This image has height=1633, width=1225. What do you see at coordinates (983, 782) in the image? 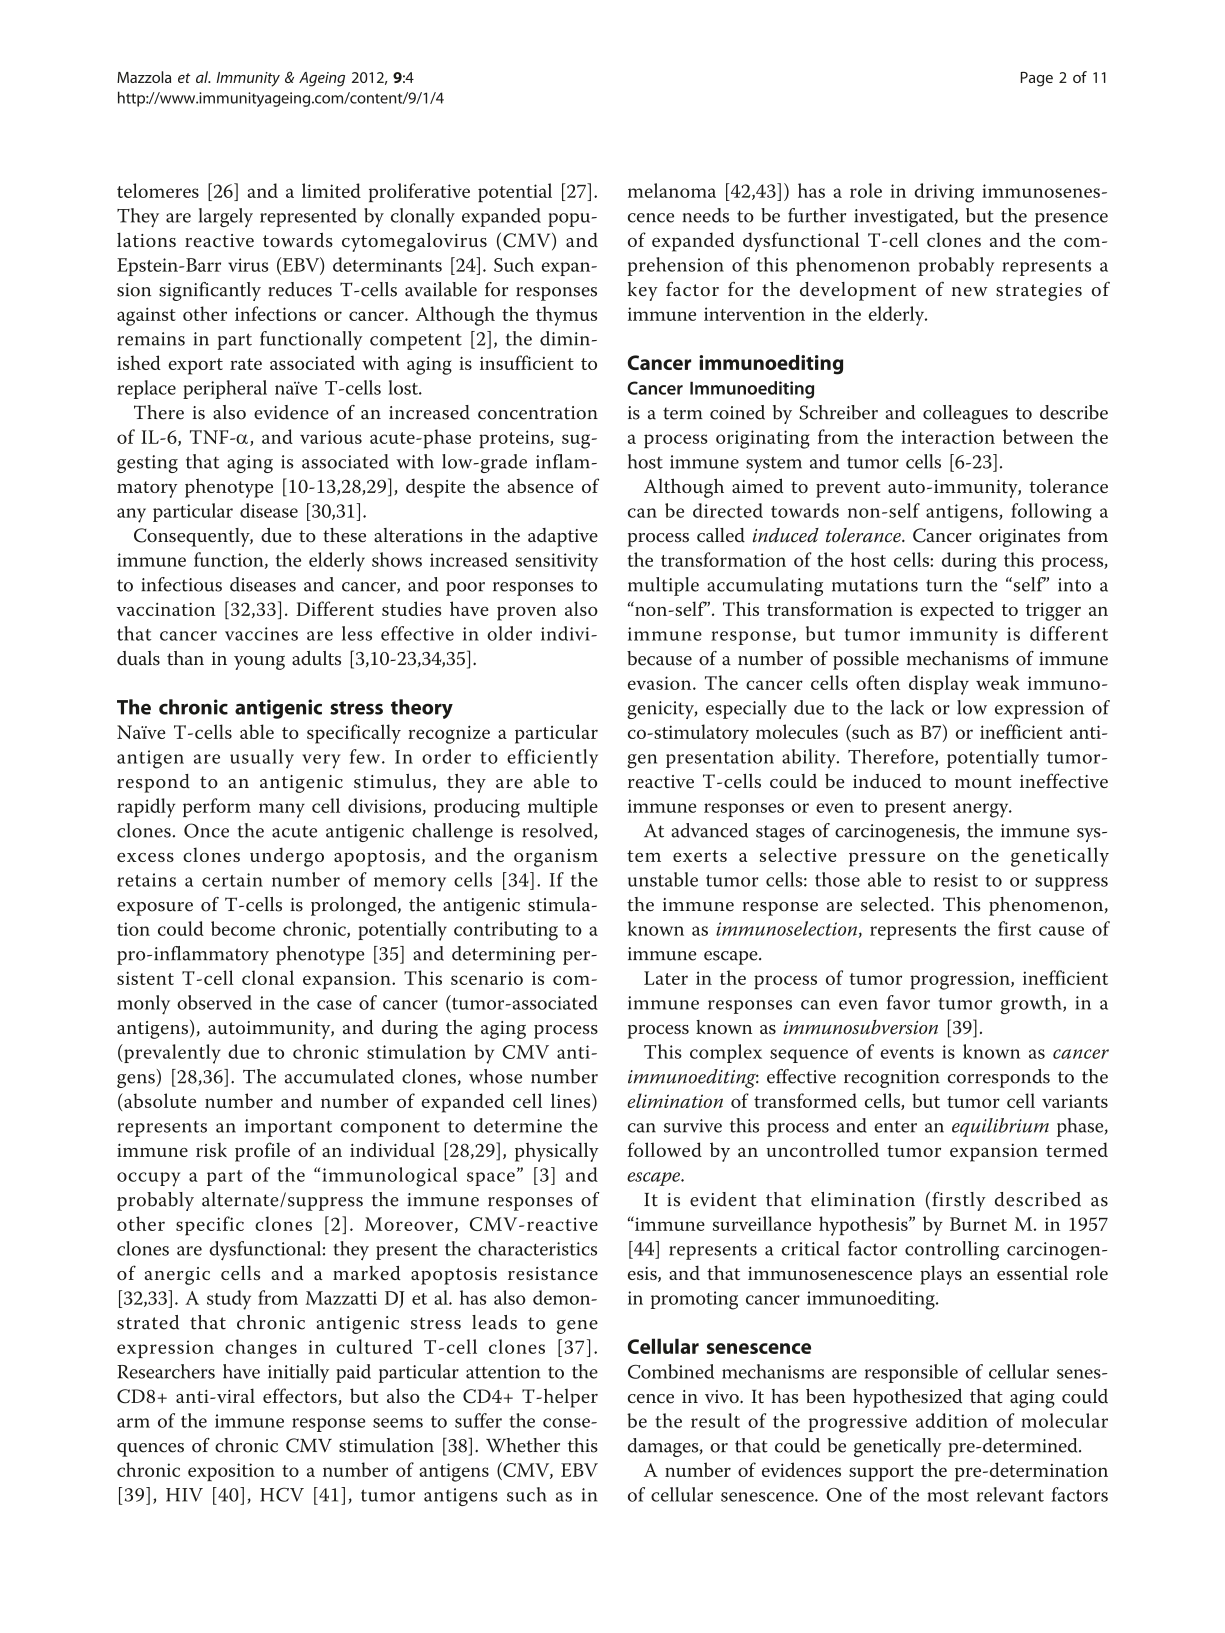
I see `mount` at bounding box center [983, 782].
